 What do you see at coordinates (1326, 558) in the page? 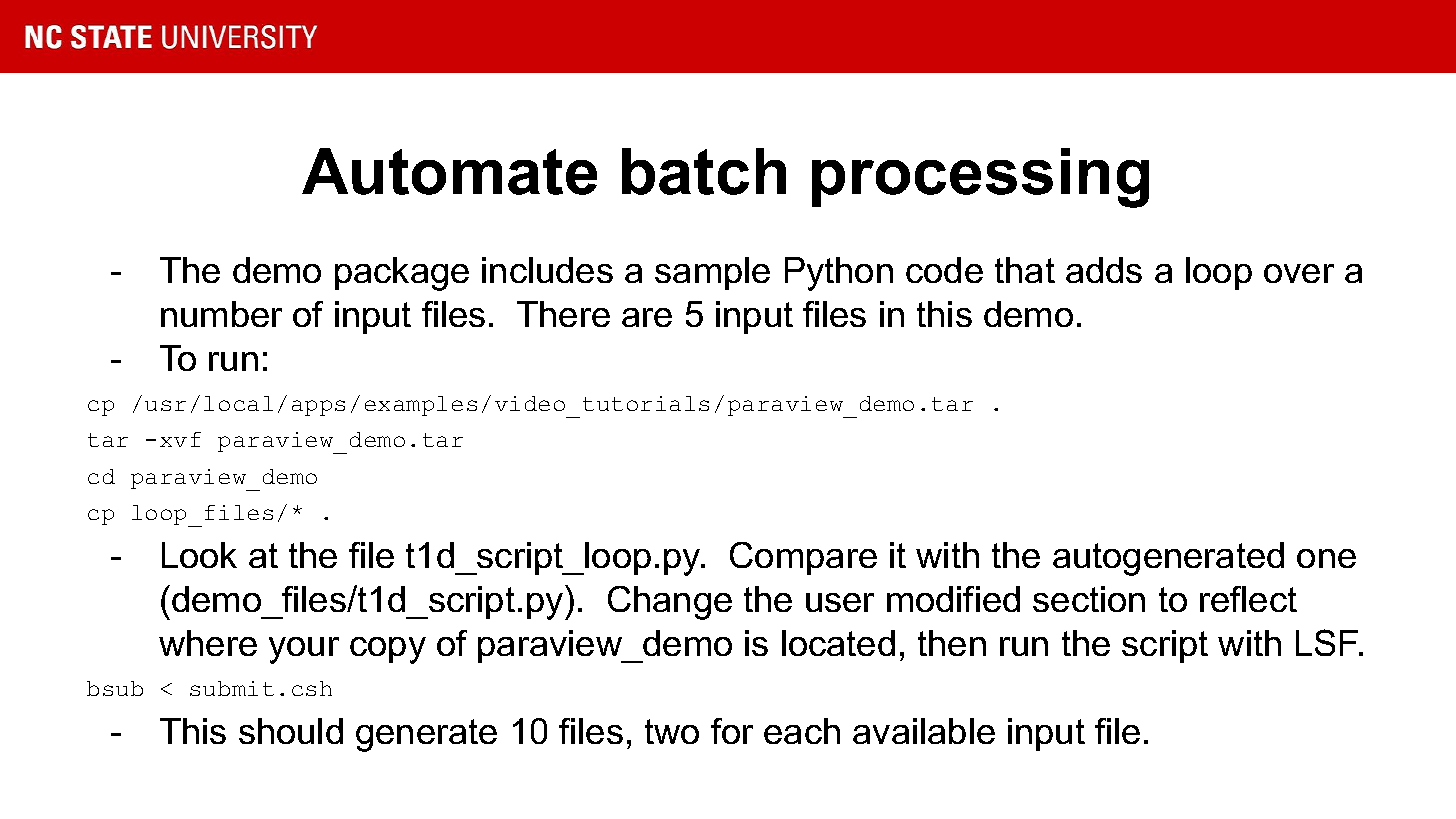
I see `one` at bounding box center [1326, 558].
